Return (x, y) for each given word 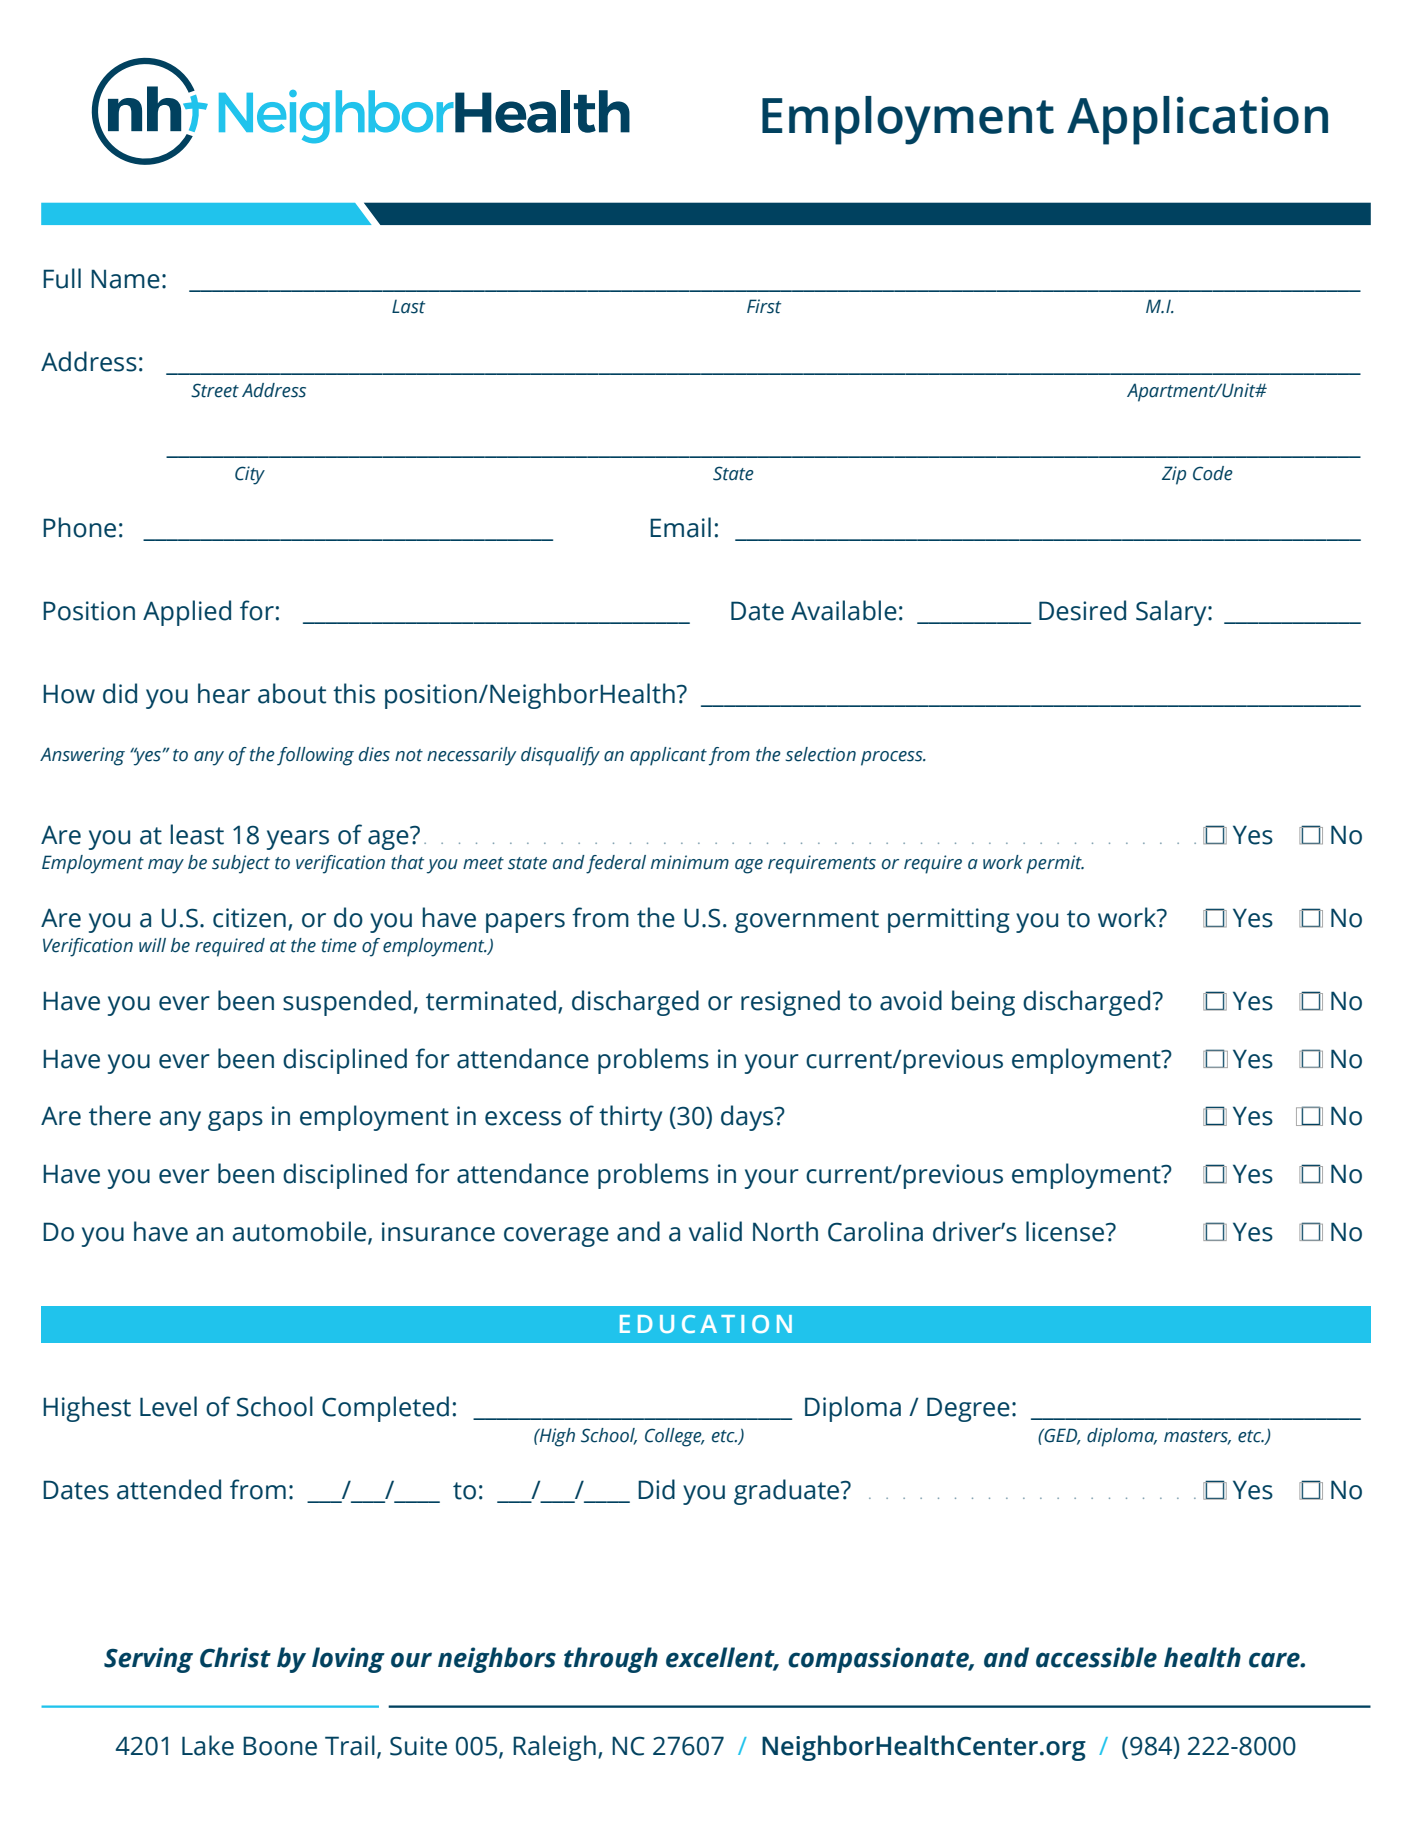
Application (1197, 120)
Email (680, 527)
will (152, 945)
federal (616, 864)
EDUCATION (706, 1324)
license (1066, 1231)
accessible (1096, 1657)
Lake (208, 1745)
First (764, 306)
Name (125, 279)
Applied (187, 613)
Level (168, 1406)
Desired (1082, 610)
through (611, 1660)
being (983, 1003)
